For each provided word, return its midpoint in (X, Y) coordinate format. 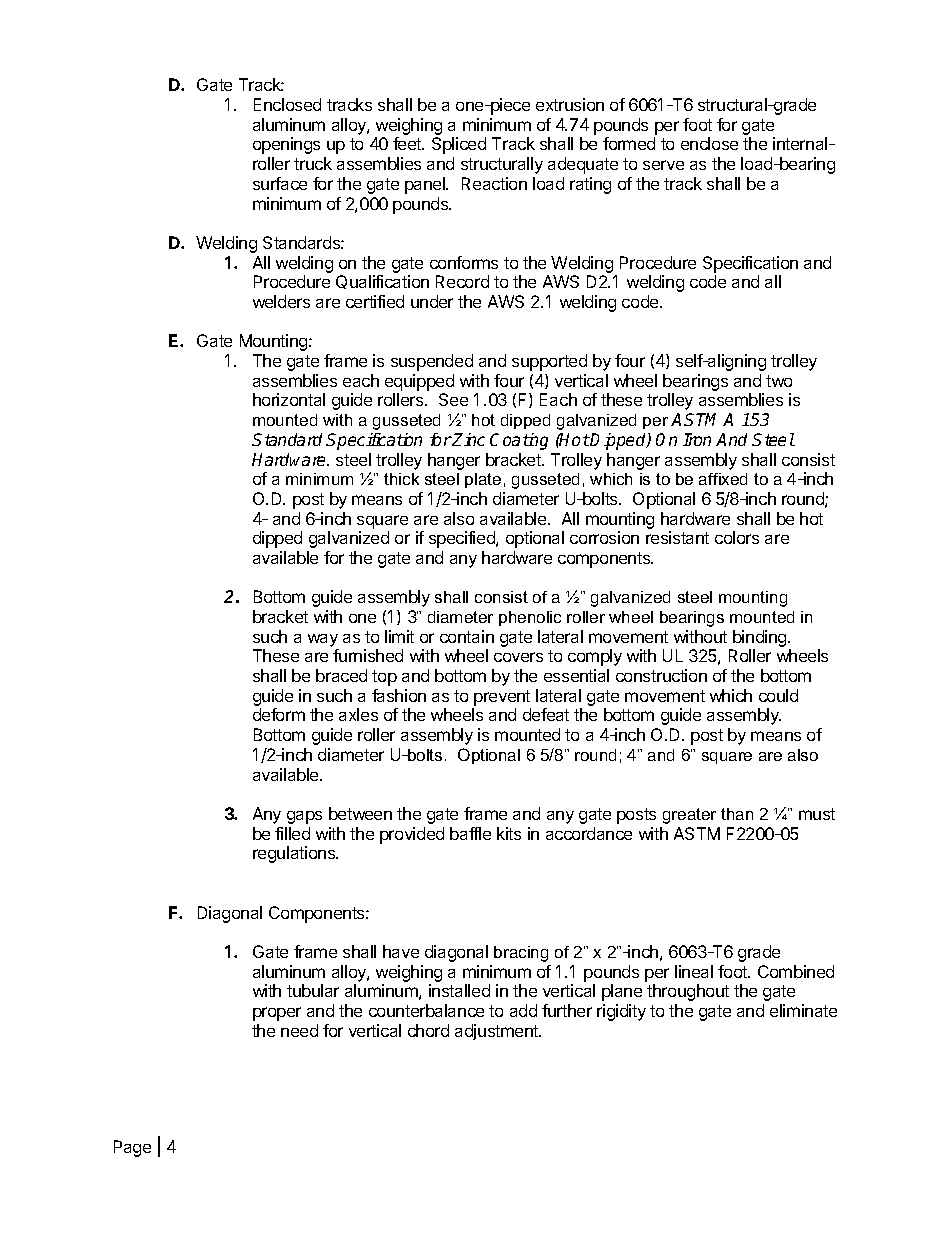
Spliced (459, 145)
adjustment (497, 1032)
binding (760, 640)
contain (467, 636)
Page (132, 1148)
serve (663, 165)
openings (286, 145)
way (323, 640)
